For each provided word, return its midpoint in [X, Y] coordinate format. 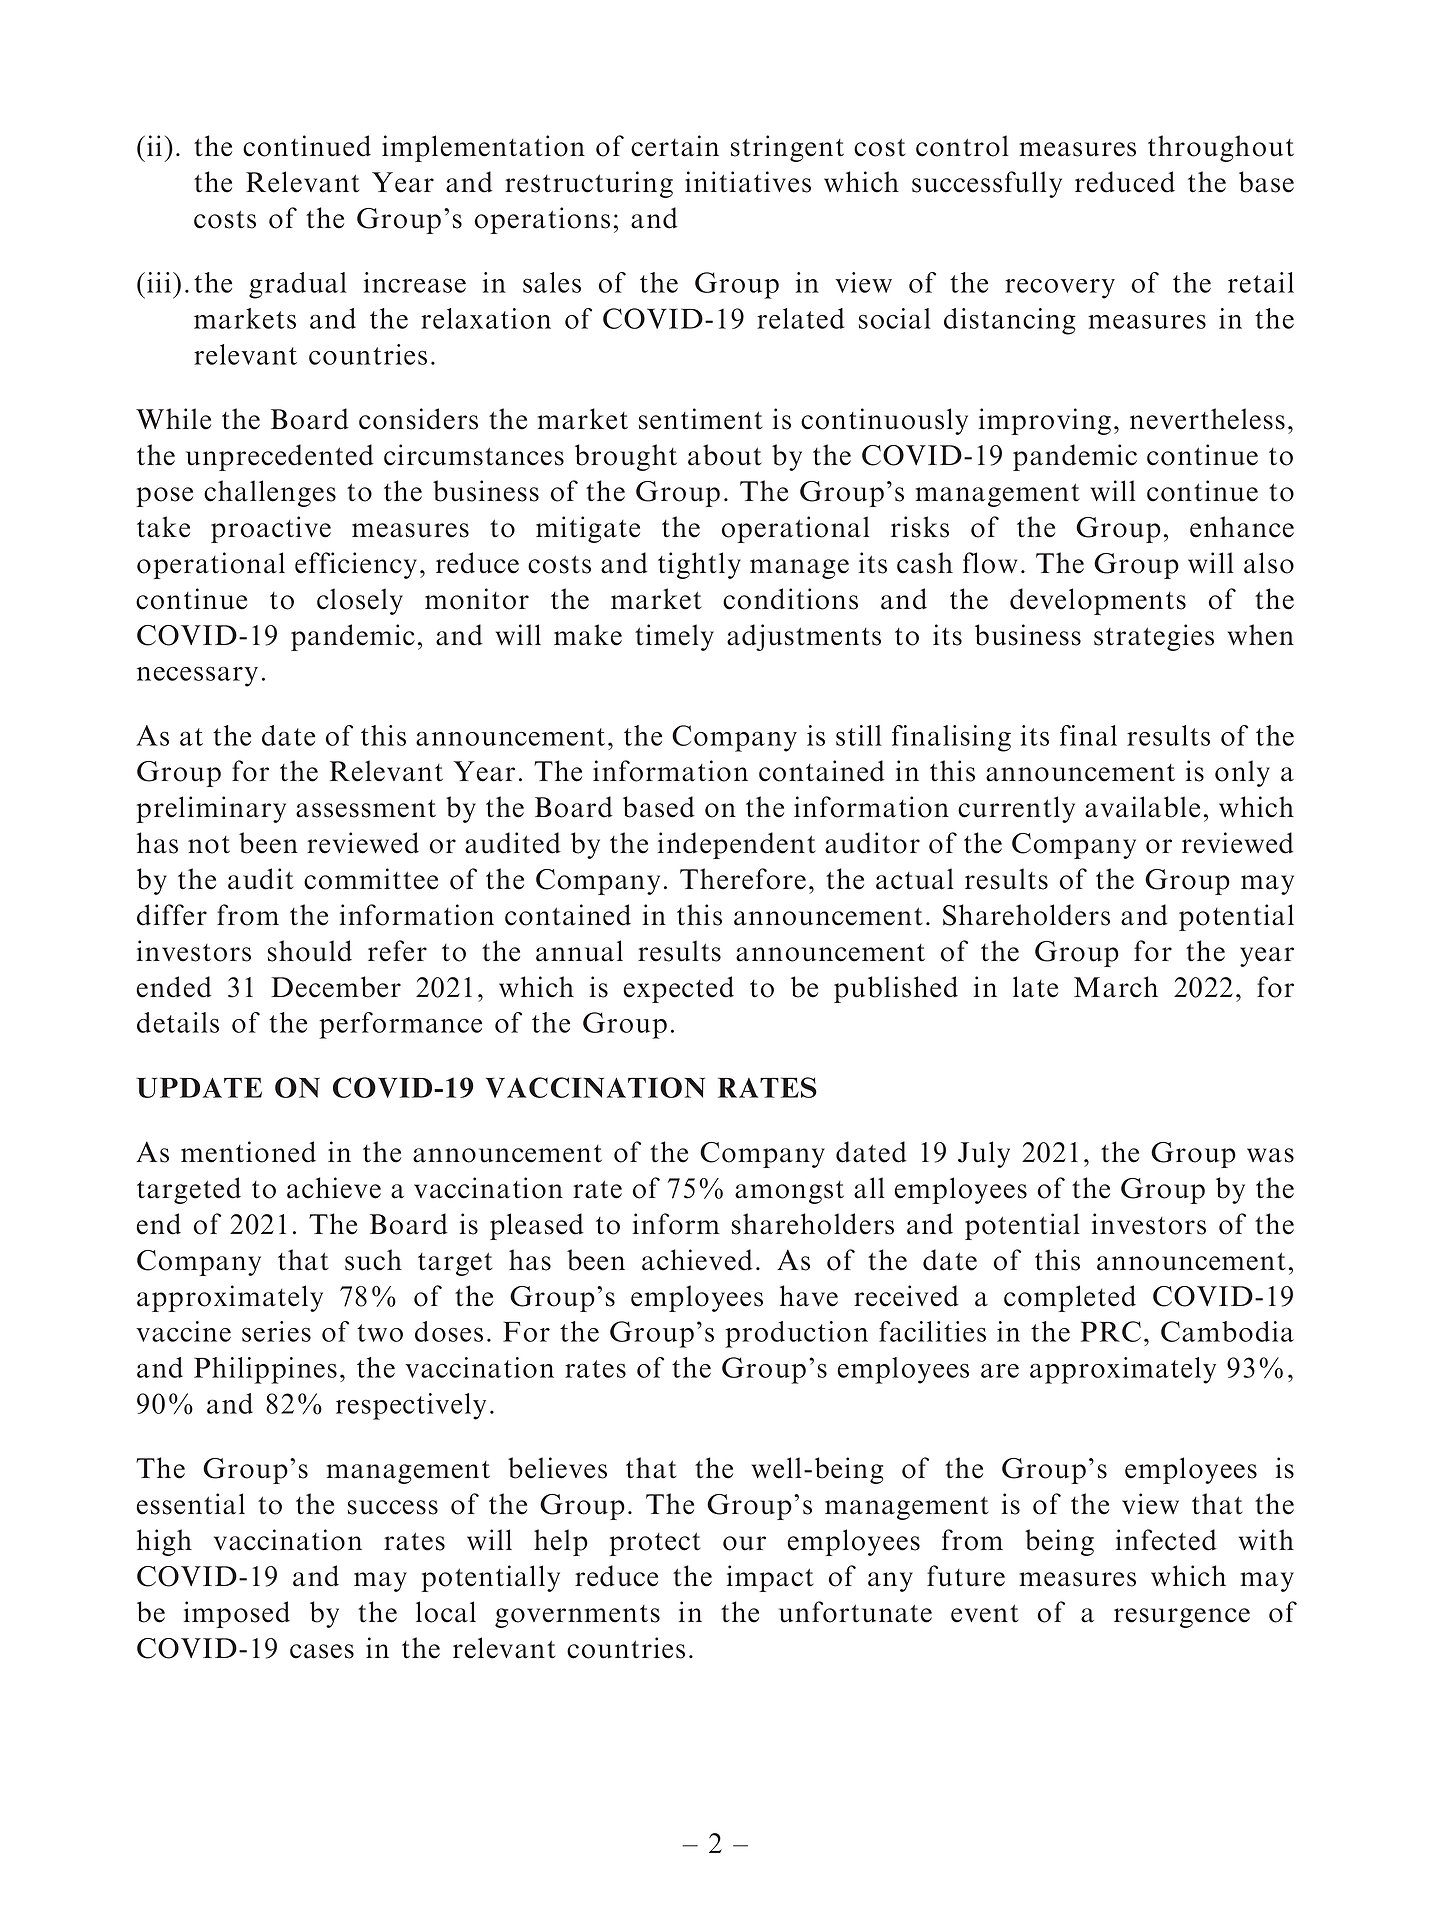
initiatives [748, 182]
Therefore [743, 879]
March [1116, 987]
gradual [298, 285]
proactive [271, 529]
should [310, 951]
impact [770, 1578]
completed [1070, 1298]
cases [322, 1651]
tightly [699, 565]
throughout [1221, 148]
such [373, 1260]
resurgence [1182, 1618]
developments [1098, 601]
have [809, 1296]
